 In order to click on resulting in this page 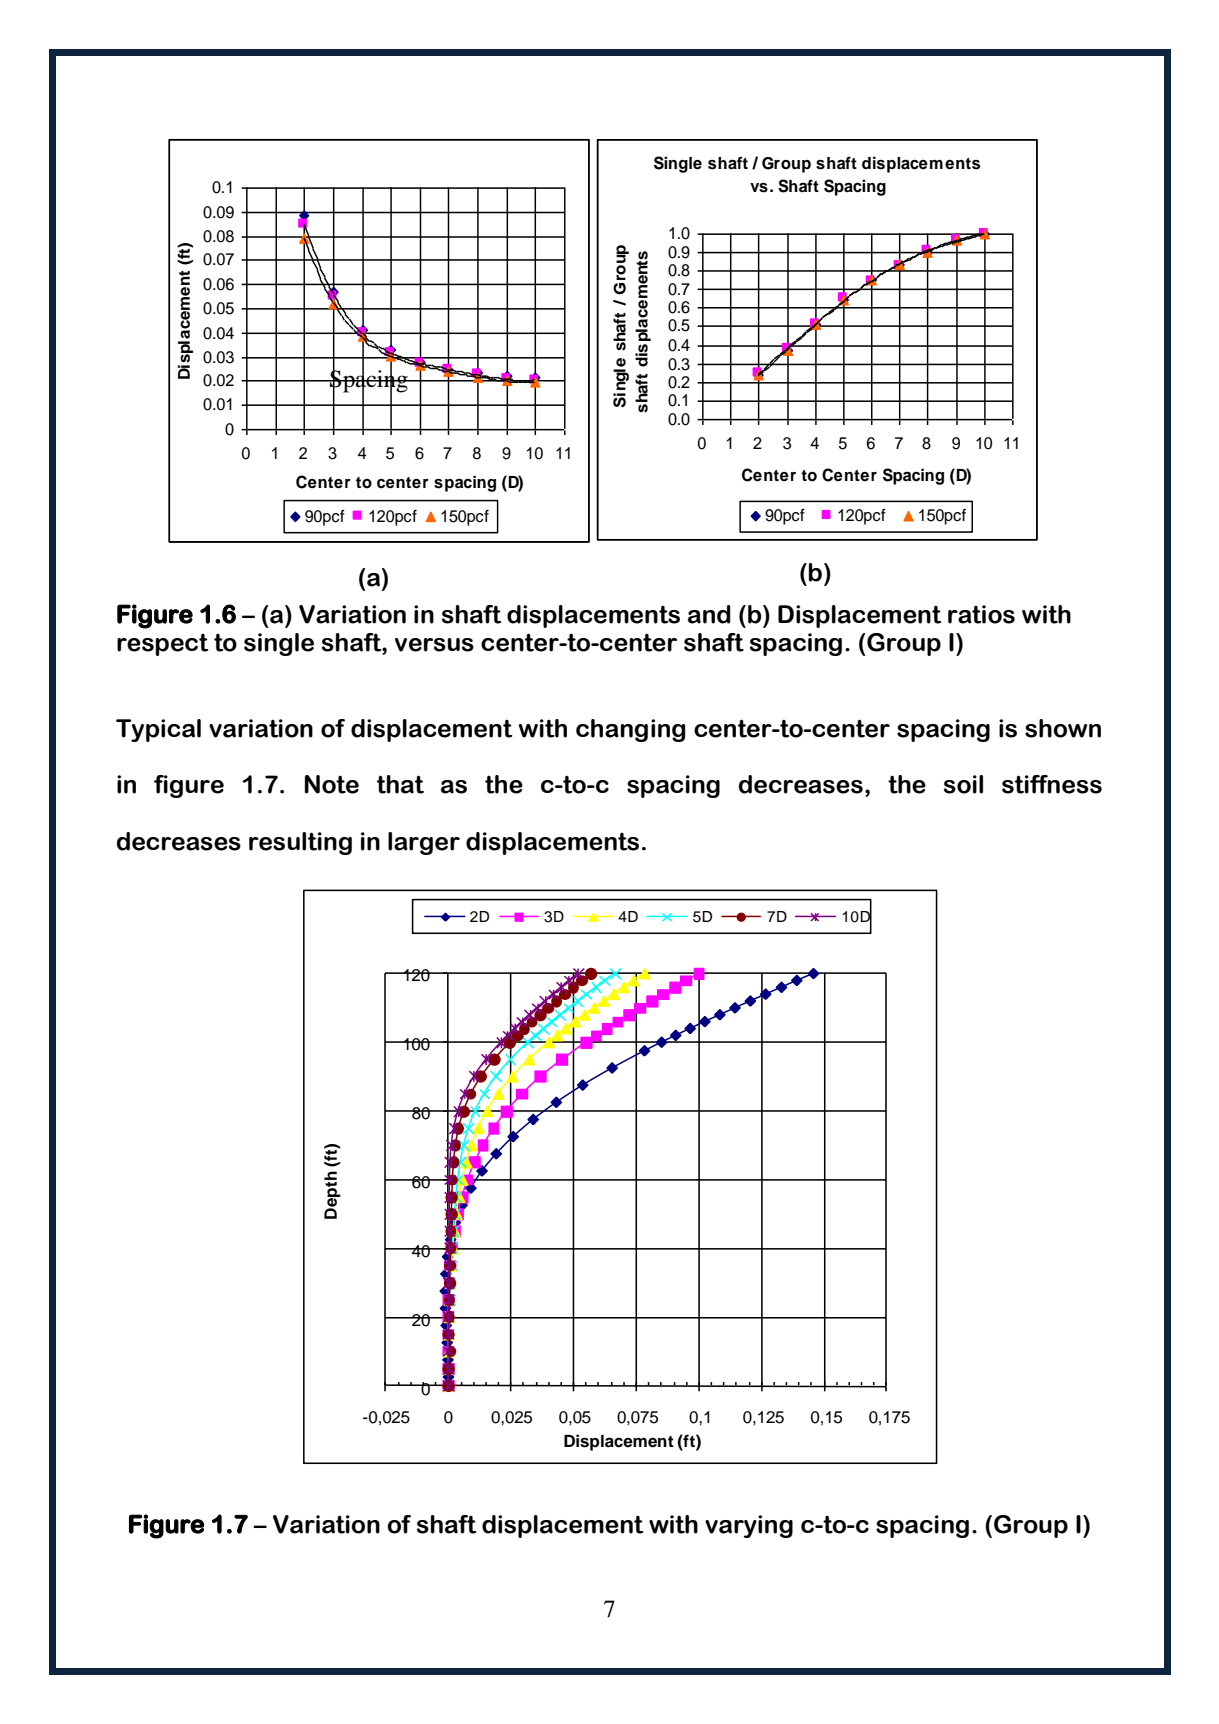, I will do `click(300, 843)`.
